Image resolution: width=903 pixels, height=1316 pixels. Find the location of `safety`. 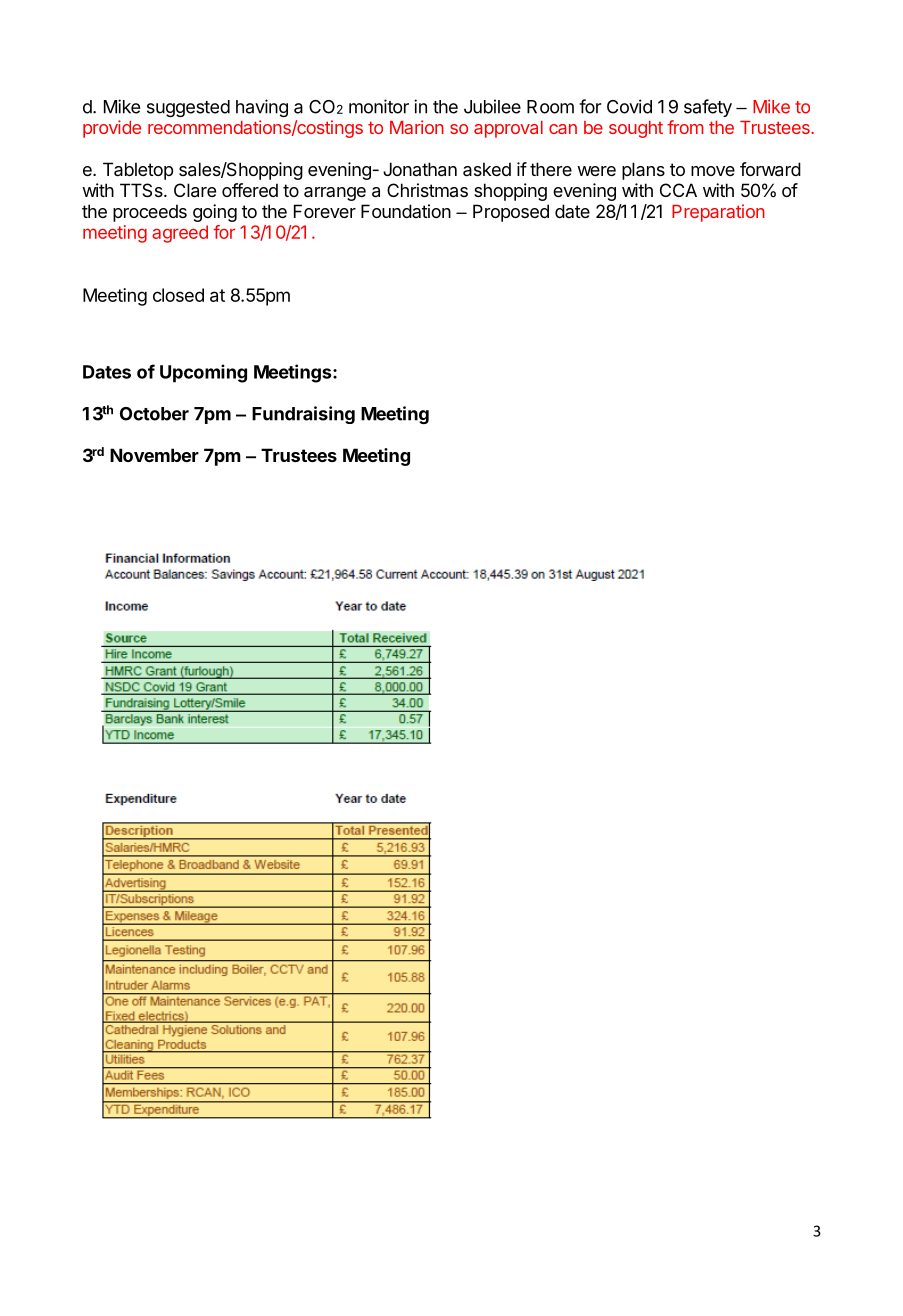

safety is located at coordinates (708, 108).
